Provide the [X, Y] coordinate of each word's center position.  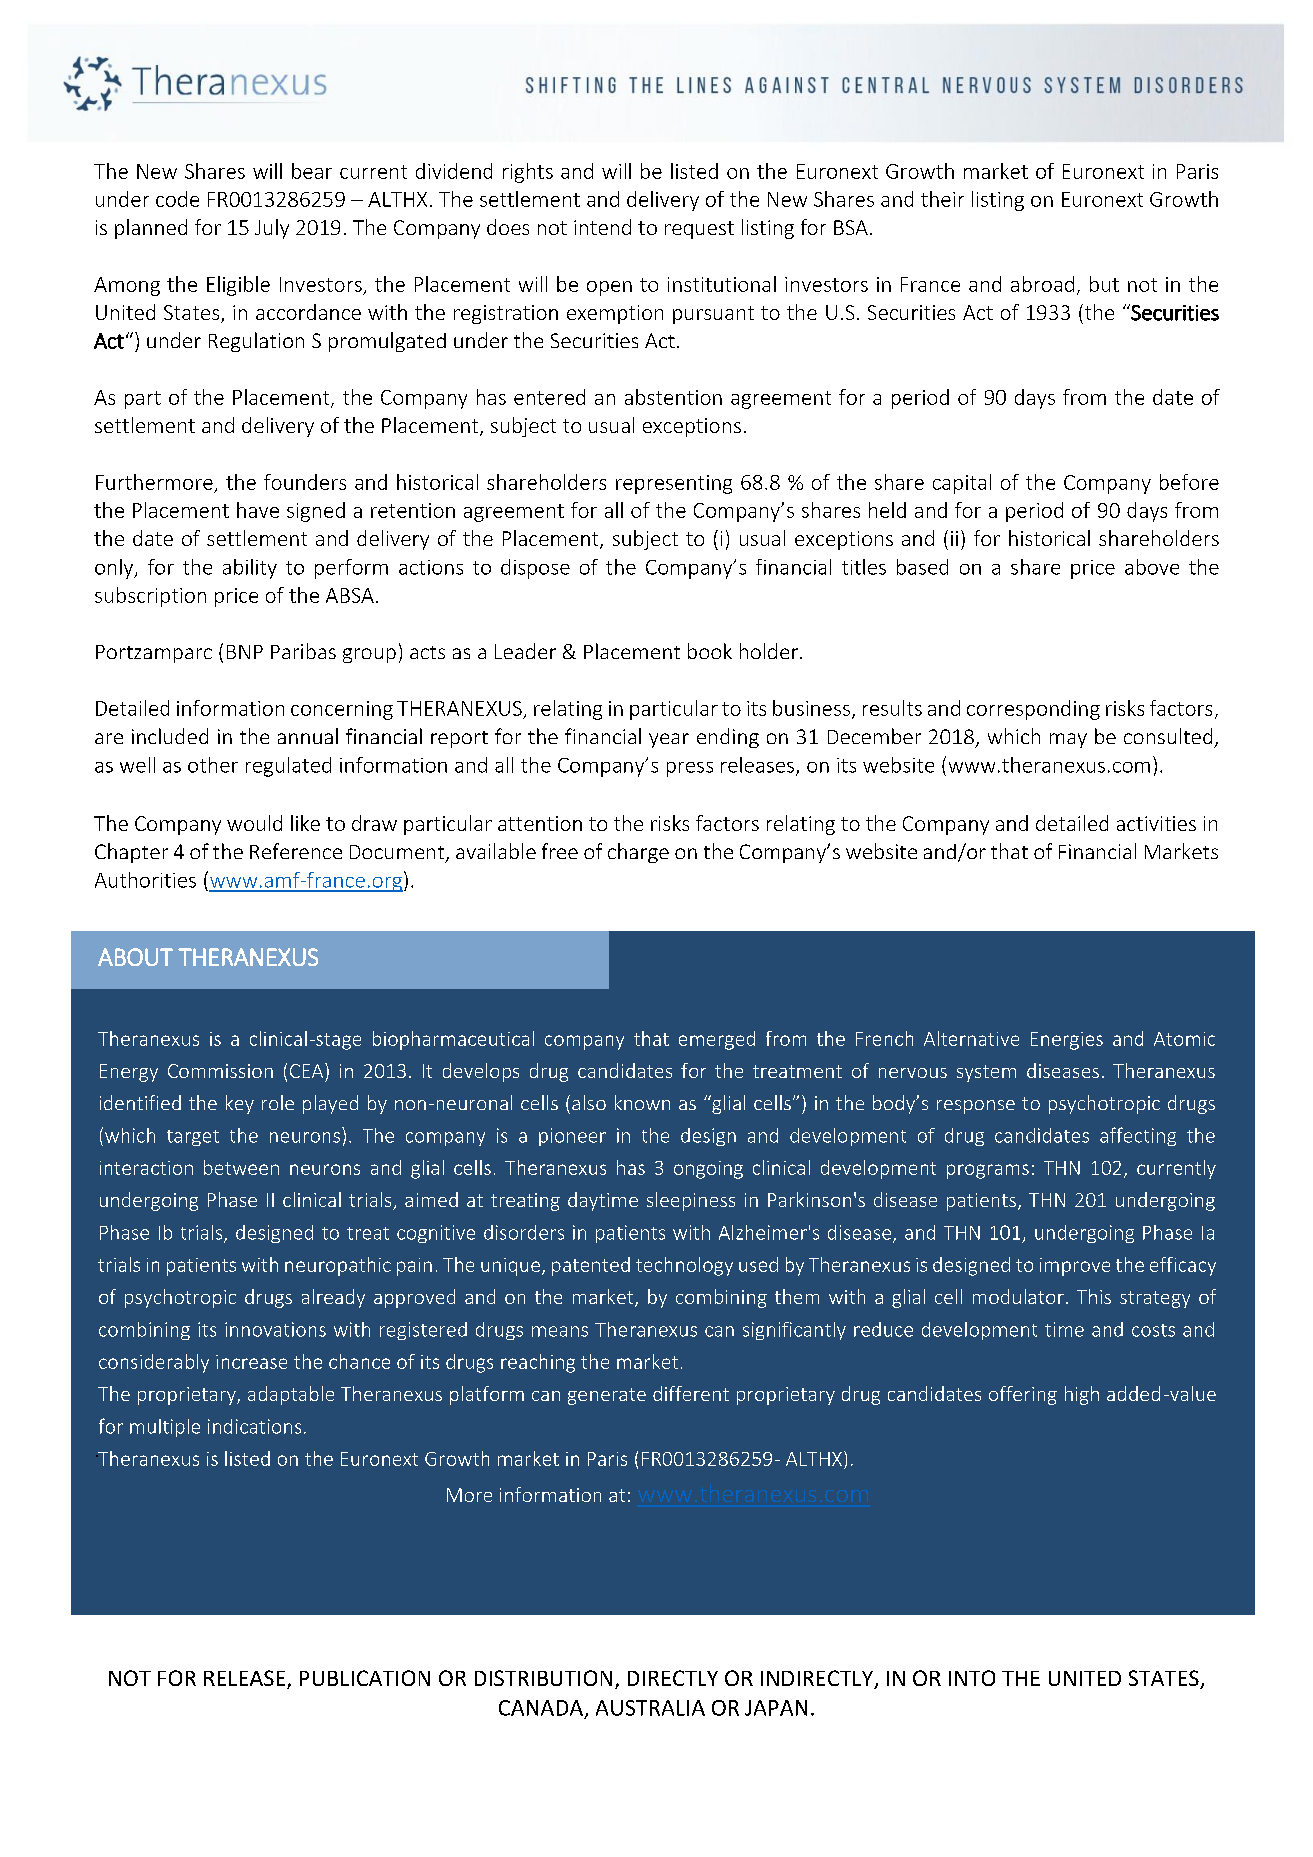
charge [638, 853]
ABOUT [135, 957]
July [272, 229]
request [699, 230]
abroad [1042, 284]
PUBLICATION [365, 1678]
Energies [1067, 1041]
